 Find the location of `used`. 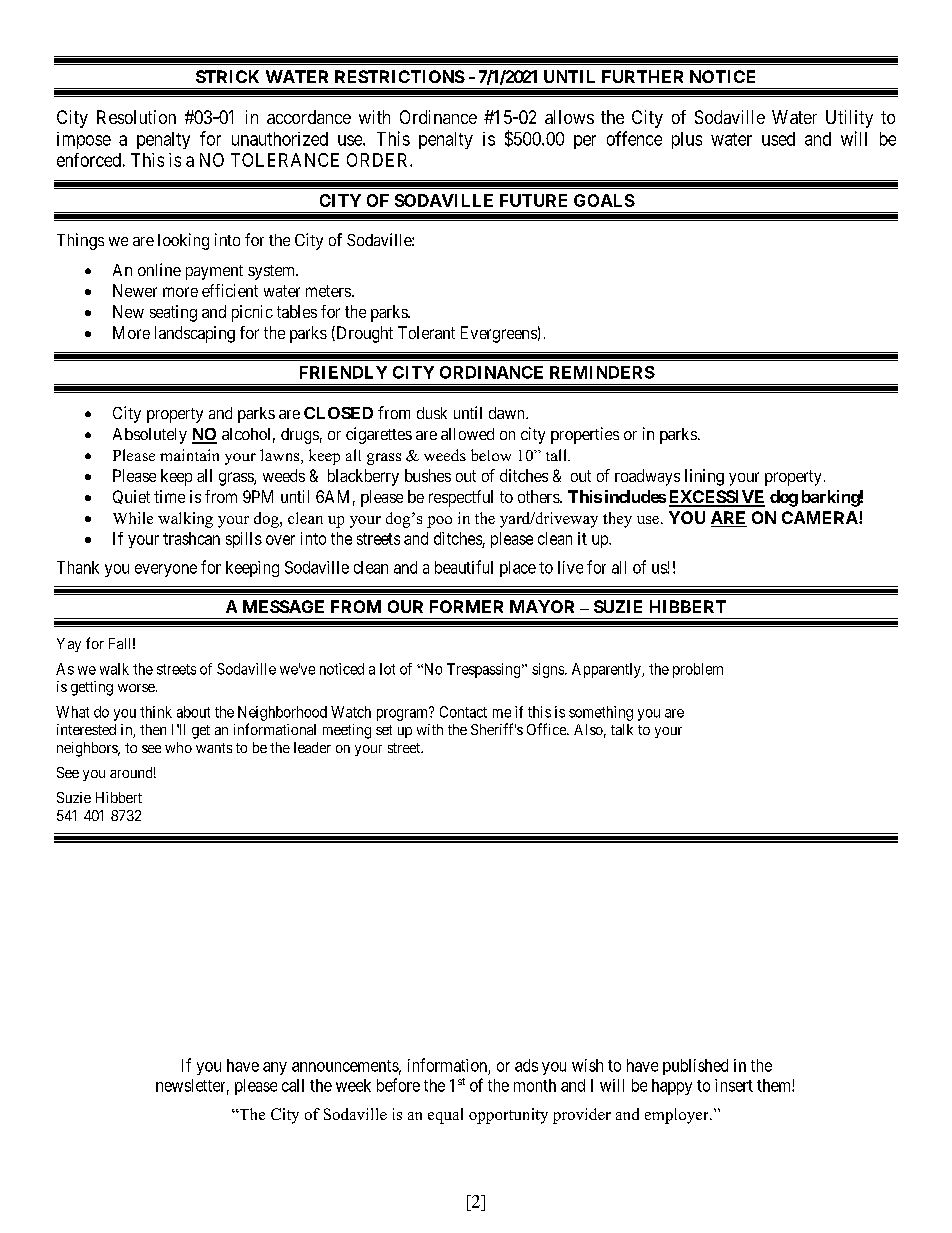

used is located at coordinates (778, 139).
